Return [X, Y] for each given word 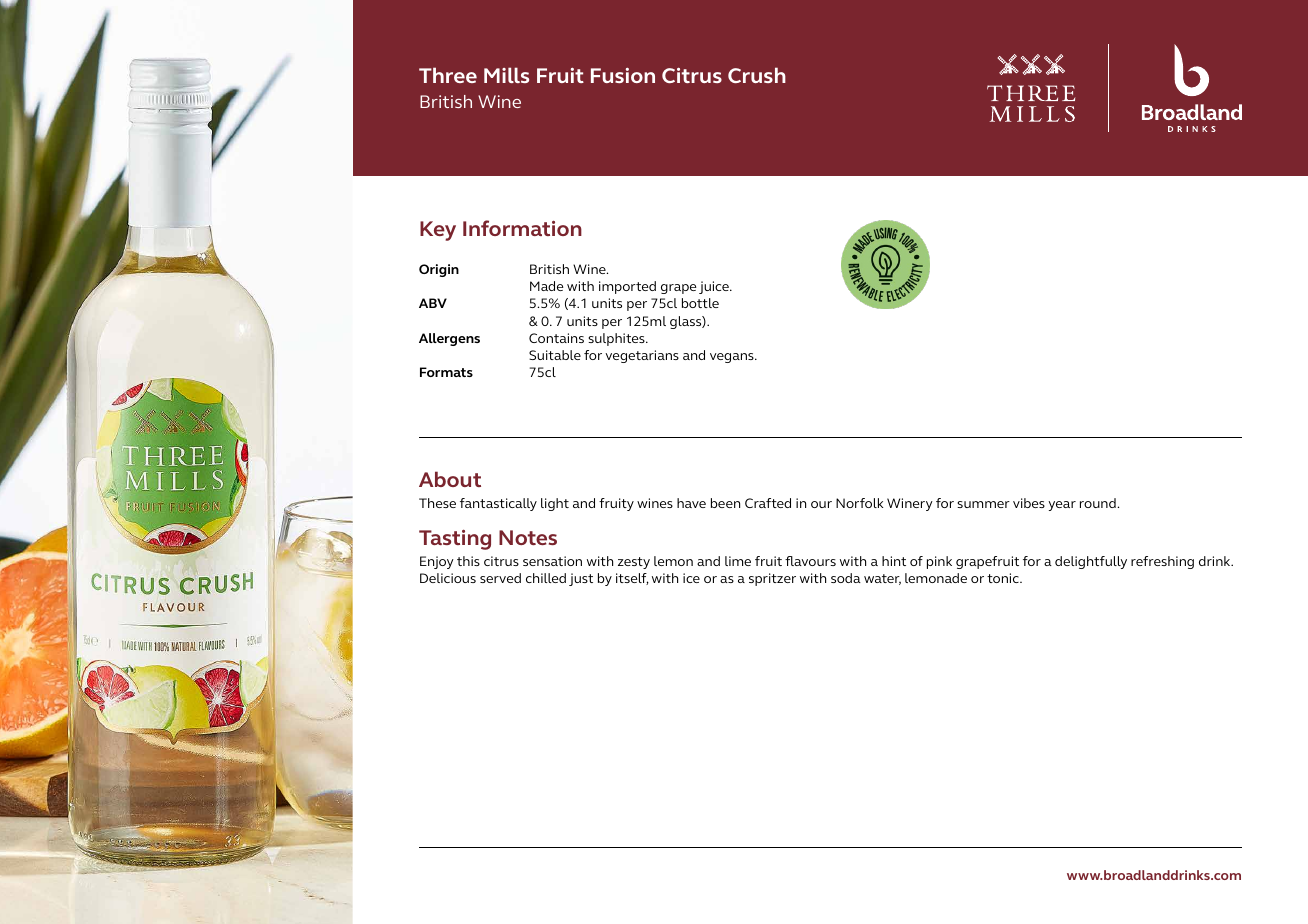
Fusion [623, 75]
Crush [757, 75]
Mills [506, 75]
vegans [733, 358]
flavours [810, 561]
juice [715, 287]
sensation [552, 561]
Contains [556, 338]
